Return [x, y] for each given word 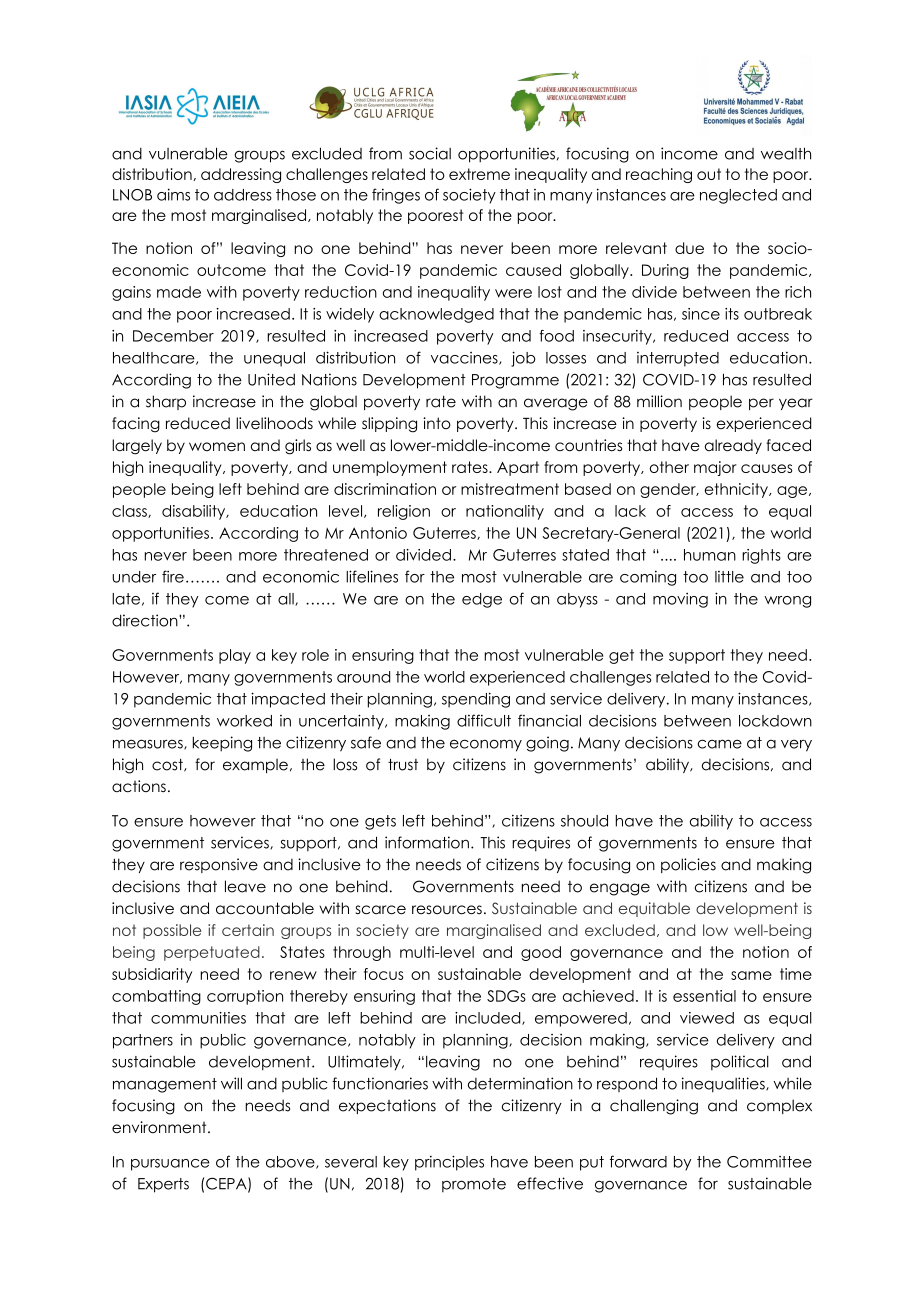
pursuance [170, 1165]
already [733, 446]
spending [476, 700]
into [437, 423]
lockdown [775, 721]
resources [447, 910]
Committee [769, 1162]
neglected [738, 196]
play [235, 656]
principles [449, 1163]
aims [173, 194]
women [217, 447]
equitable [654, 909]
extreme [479, 174]
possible [172, 931]
